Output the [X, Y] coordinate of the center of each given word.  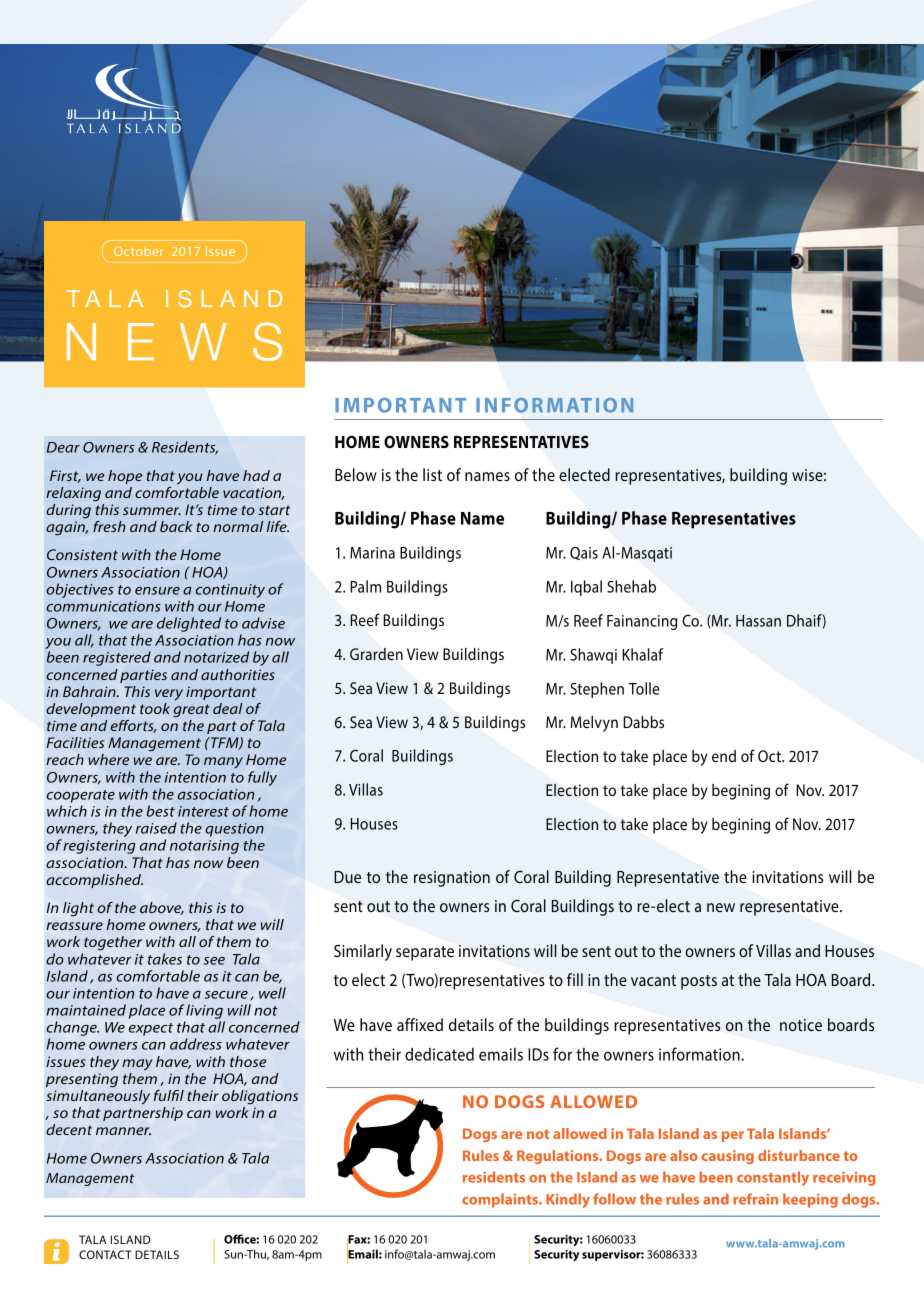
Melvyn [594, 724]
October [139, 251]
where [108, 759]
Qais [584, 553]
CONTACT [105, 1254]
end [724, 756]
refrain [755, 1199]
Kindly [568, 1200]
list [432, 474]
